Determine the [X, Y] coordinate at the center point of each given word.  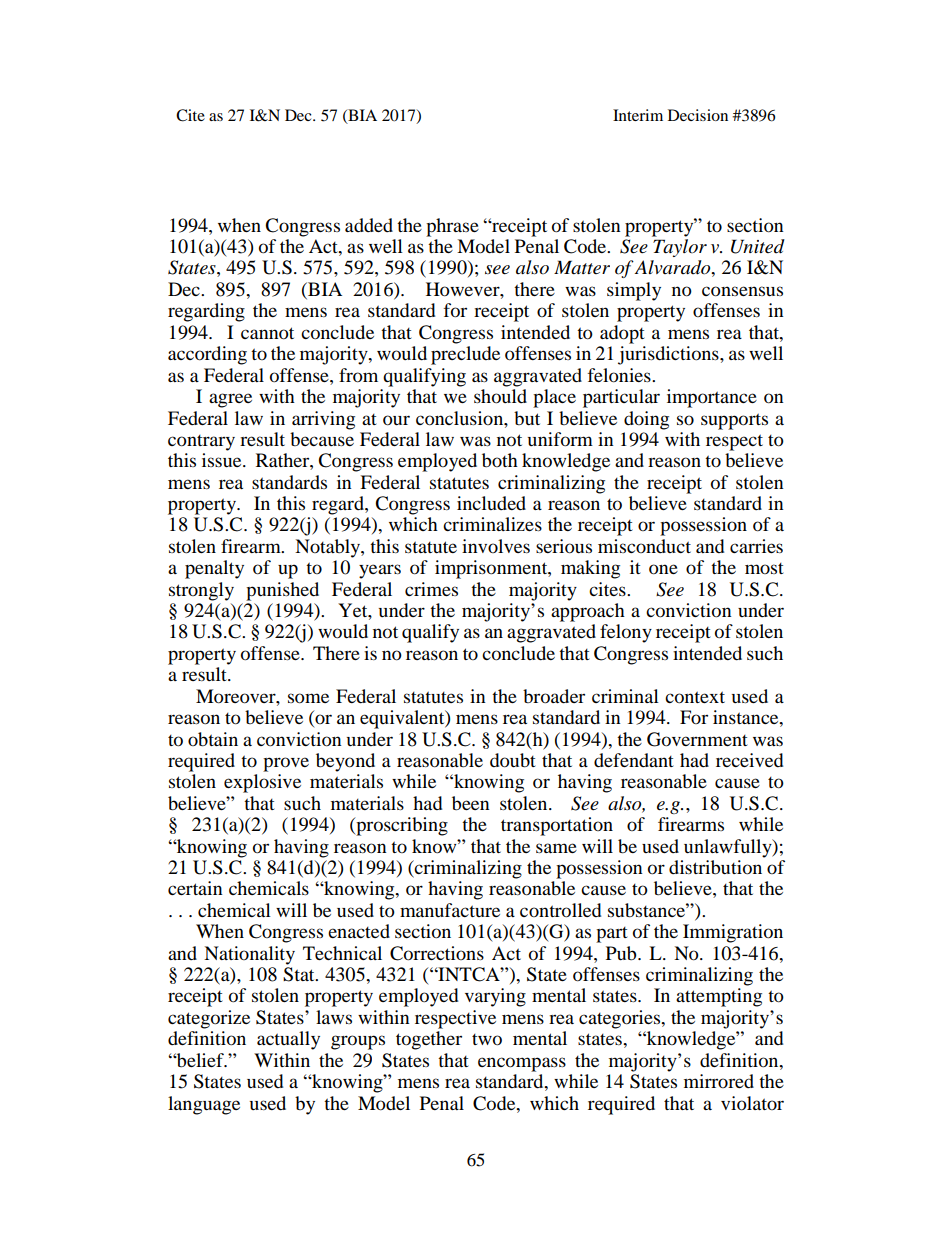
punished [282, 591]
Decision [698, 115]
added [369, 225]
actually [288, 1040]
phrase [452, 227]
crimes [431, 589]
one [663, 569]
